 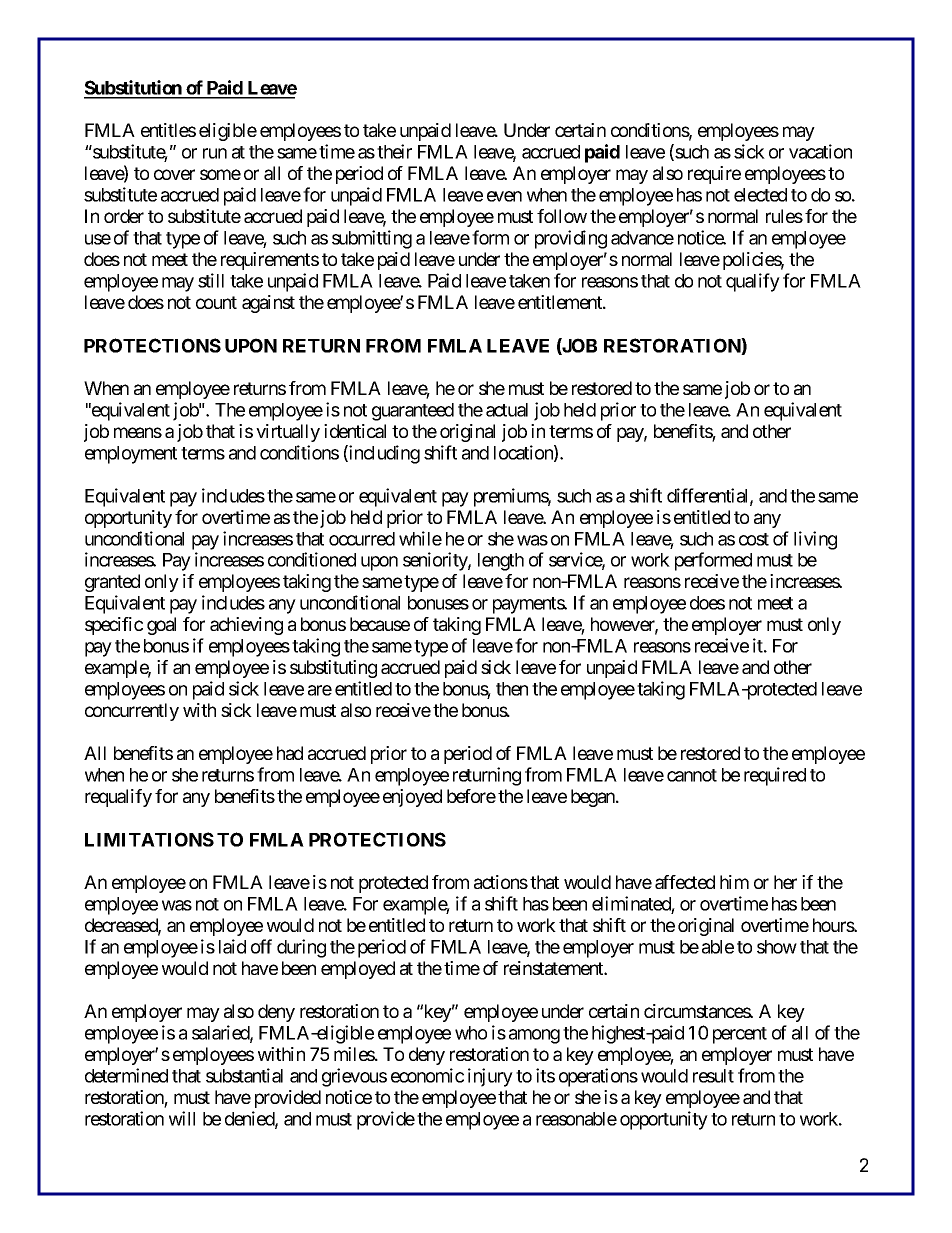 What do you see at coordinates (215, 153) in the screenshot?
I see `run` at bounding box center [215, 153].
